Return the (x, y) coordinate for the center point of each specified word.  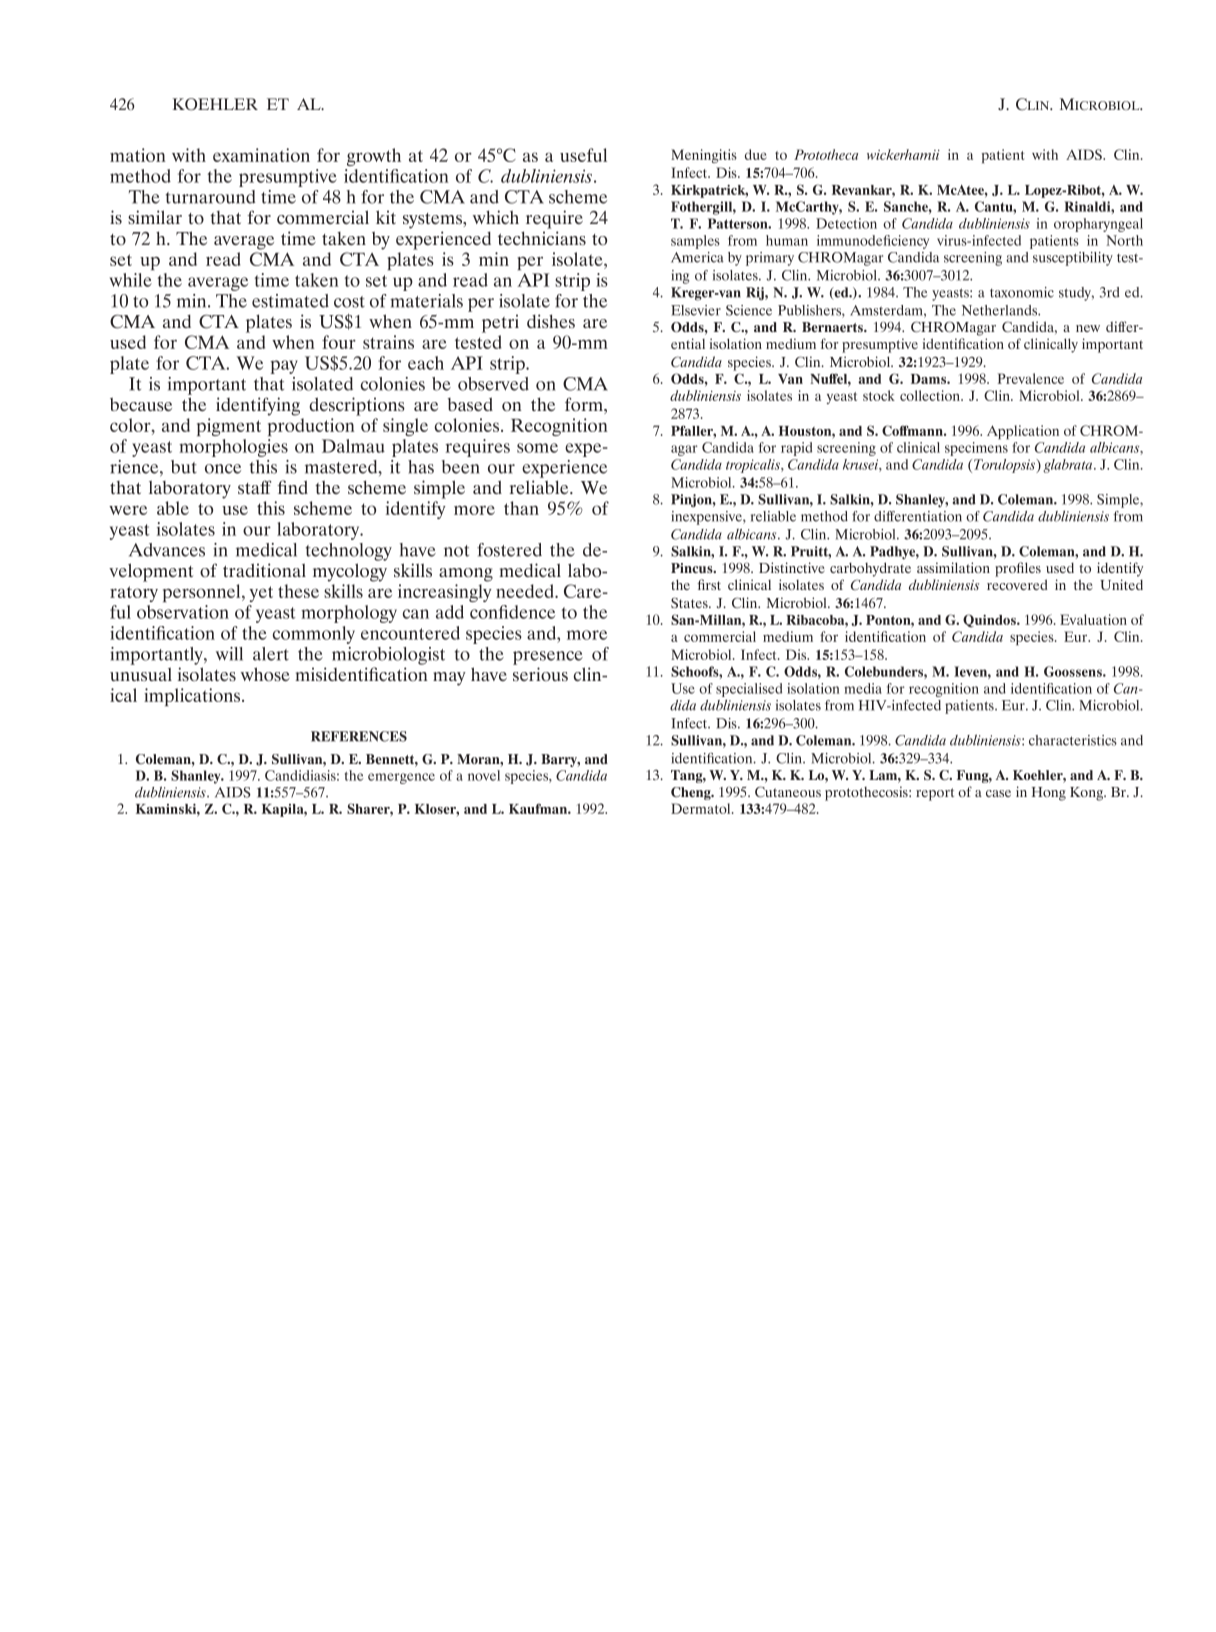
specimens (976, 449)
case (998, 793)
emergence (401, 778)
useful (583, 155)
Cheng (692, 793)
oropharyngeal (1098, 225)
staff (254, 487)
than (521, 508)
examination (261, 155)
